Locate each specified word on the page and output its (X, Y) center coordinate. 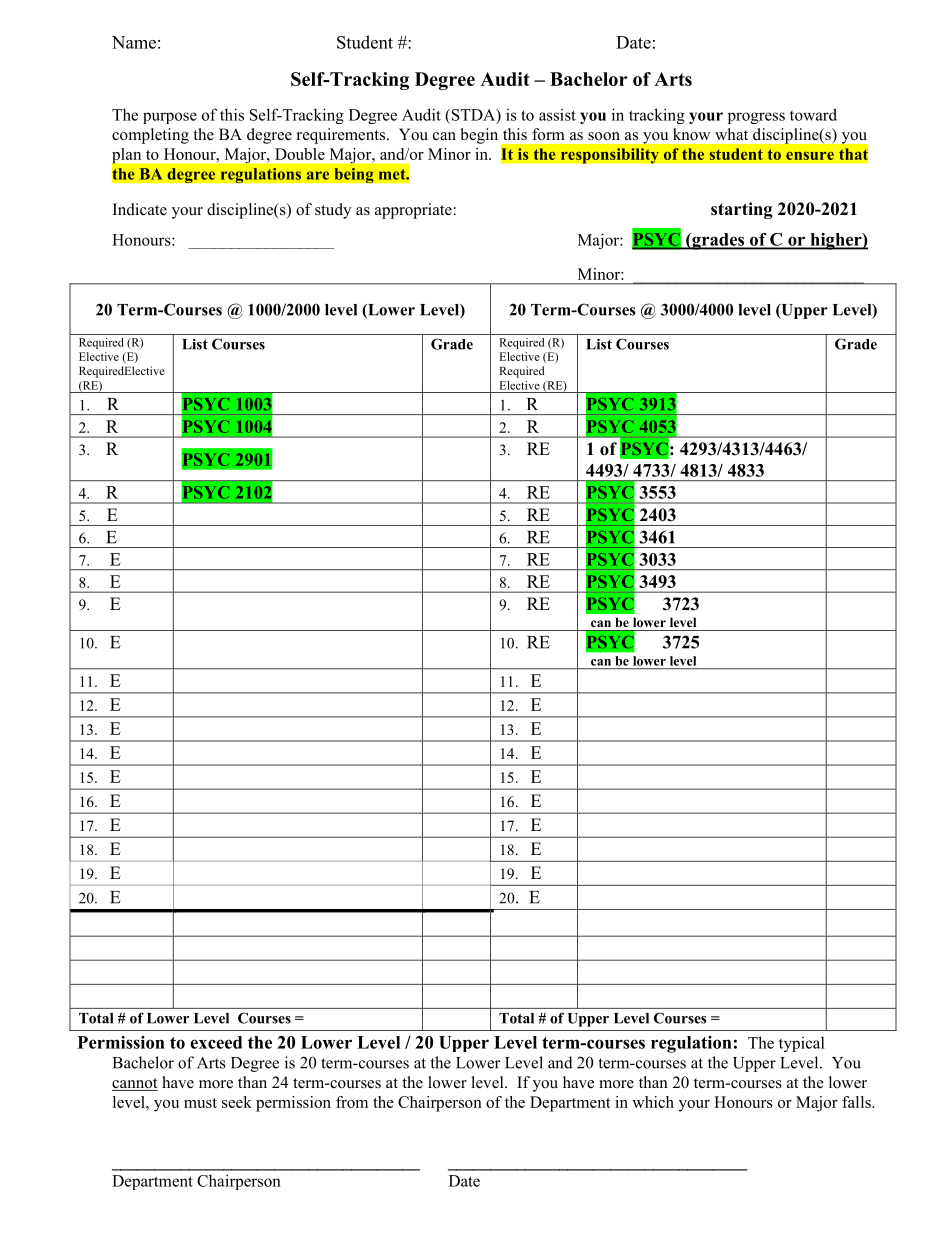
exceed (216, 1042)
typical (802, 1044)
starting (742, 210)
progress (756, 118)
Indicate (140, 209)
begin (479, 136)
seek (237, 1102)
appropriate (414, 211)
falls (857, 1102)
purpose (170, 118)
